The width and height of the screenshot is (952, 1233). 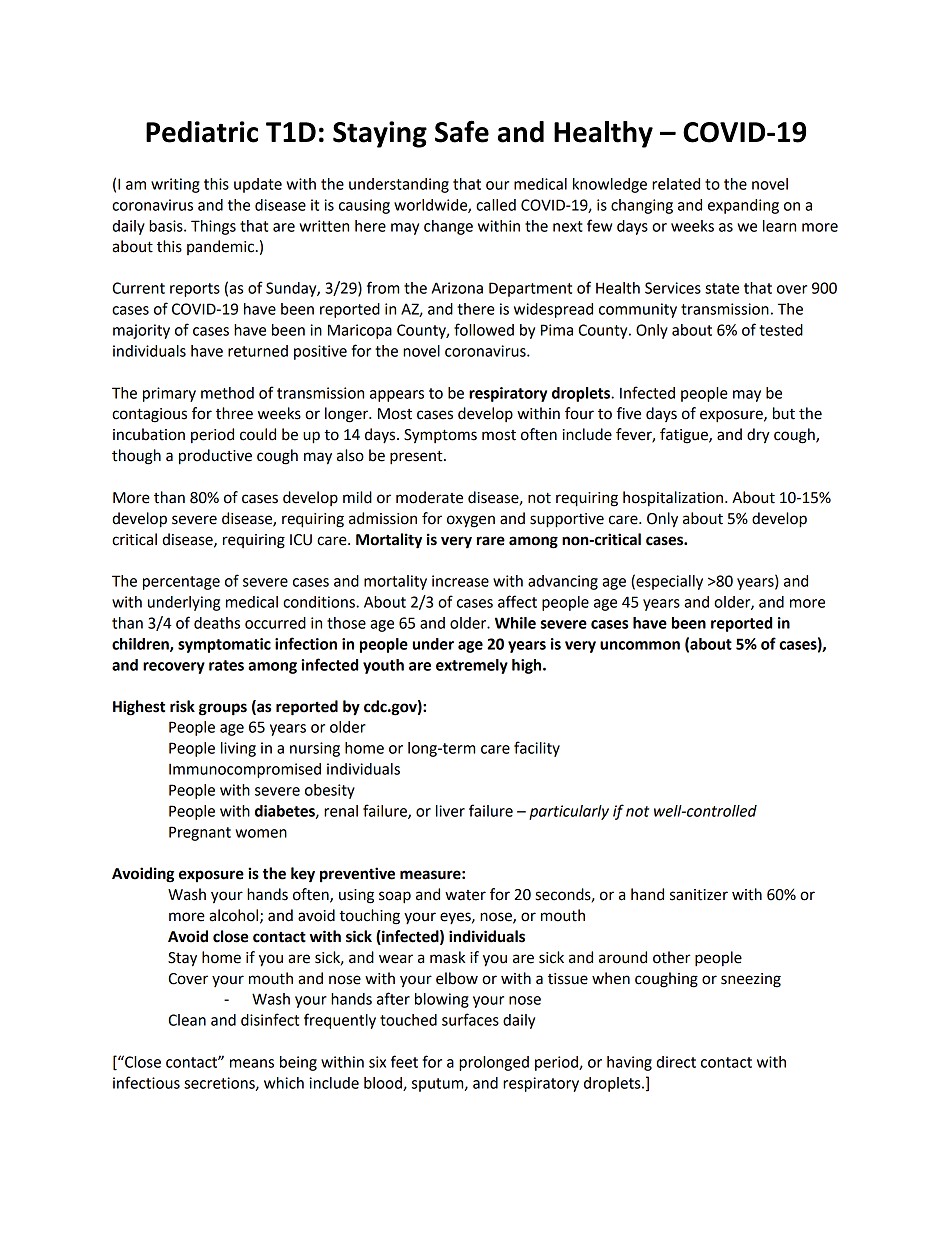 I want to click on means, so click(x=252, y=1063).
